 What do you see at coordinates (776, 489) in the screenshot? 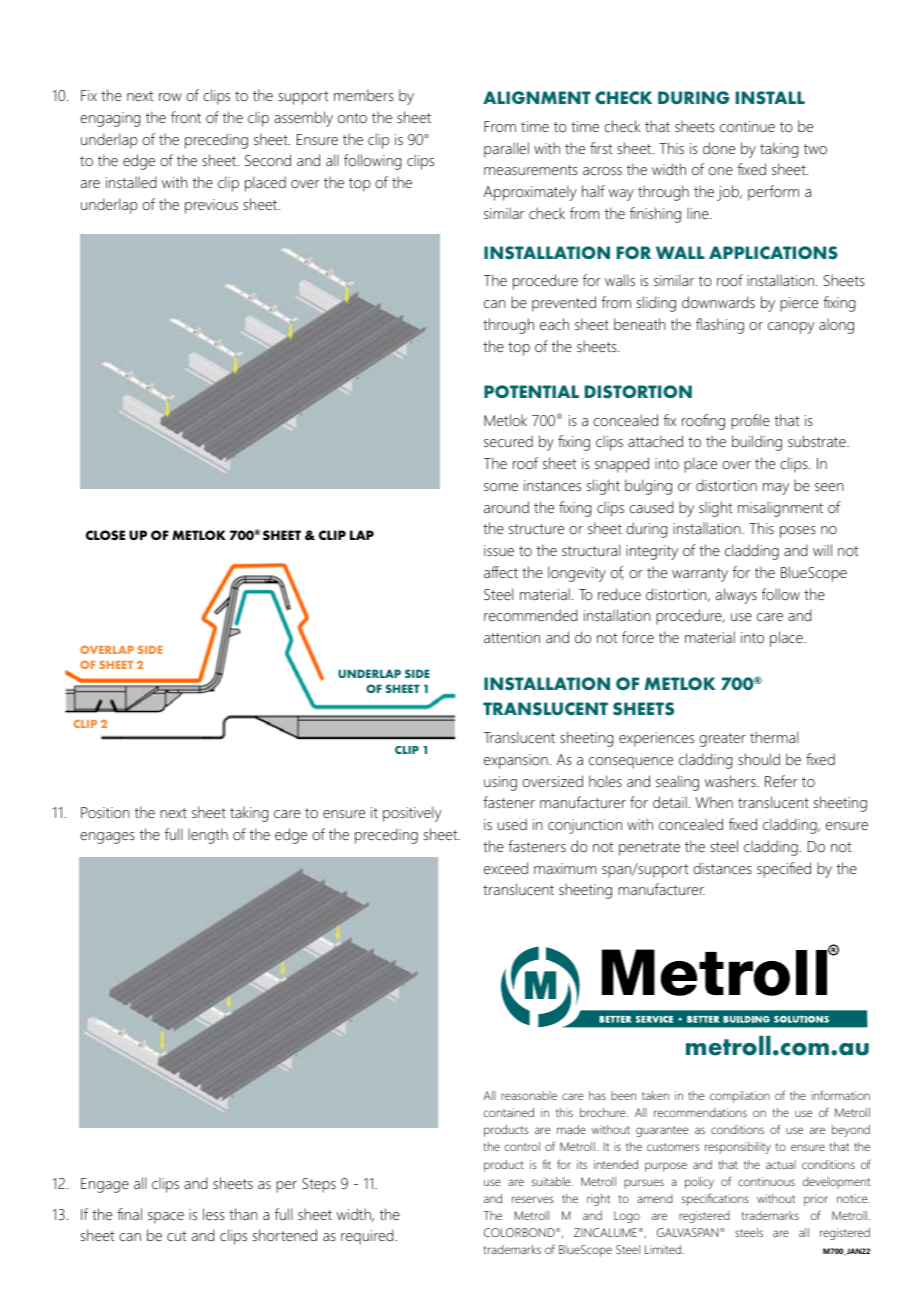
I see `may` at bounding box center [776, 489].
